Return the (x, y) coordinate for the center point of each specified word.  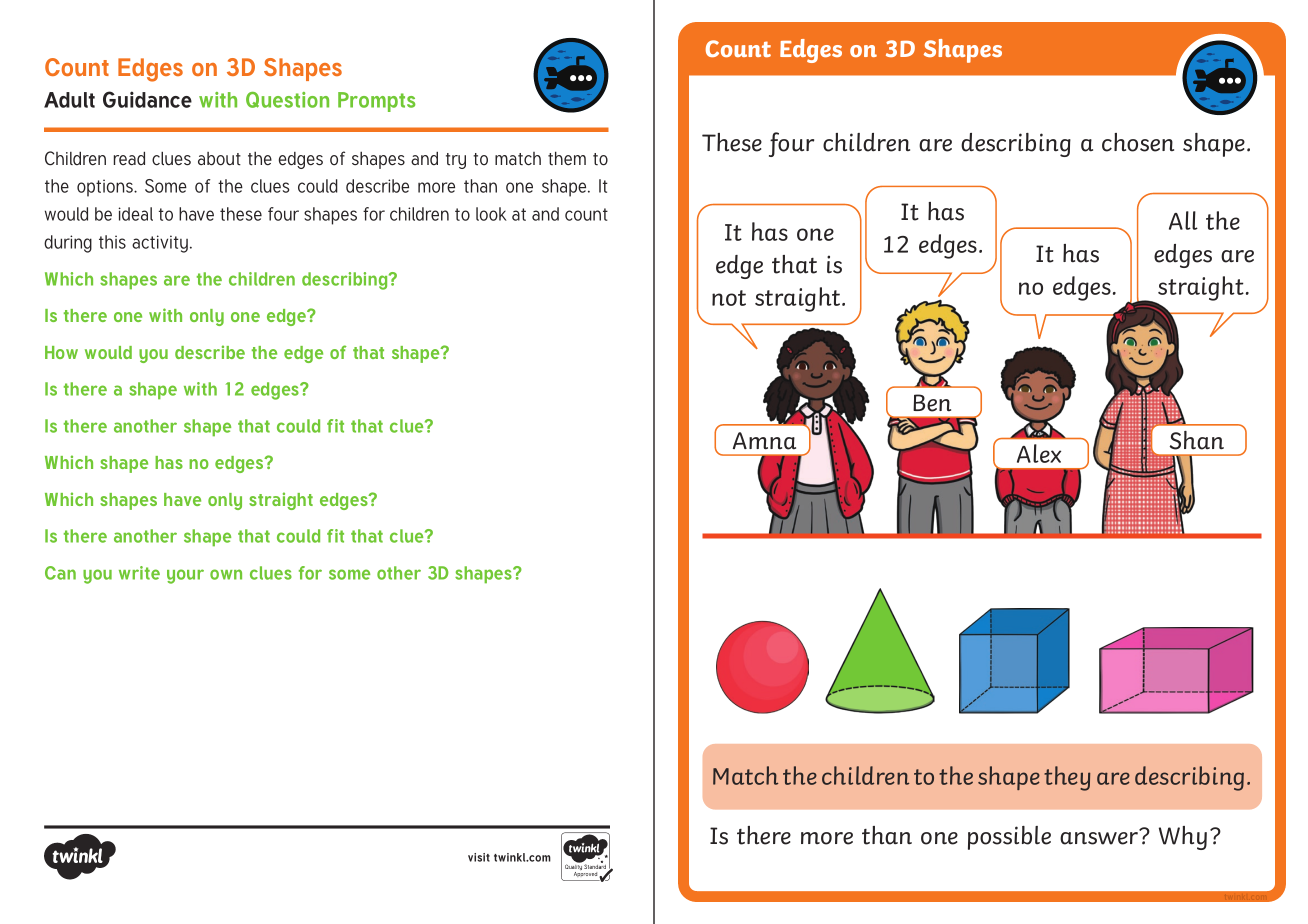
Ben (932, 403)
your (185, 576)
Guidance (147, 99)
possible (1009, 838)
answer (1100, 837)
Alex (1039, 453)
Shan (1197, 440)
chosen (1138, 142)
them (567, 158)
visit (479, 857)
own (226, 574)
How (61, 352)
